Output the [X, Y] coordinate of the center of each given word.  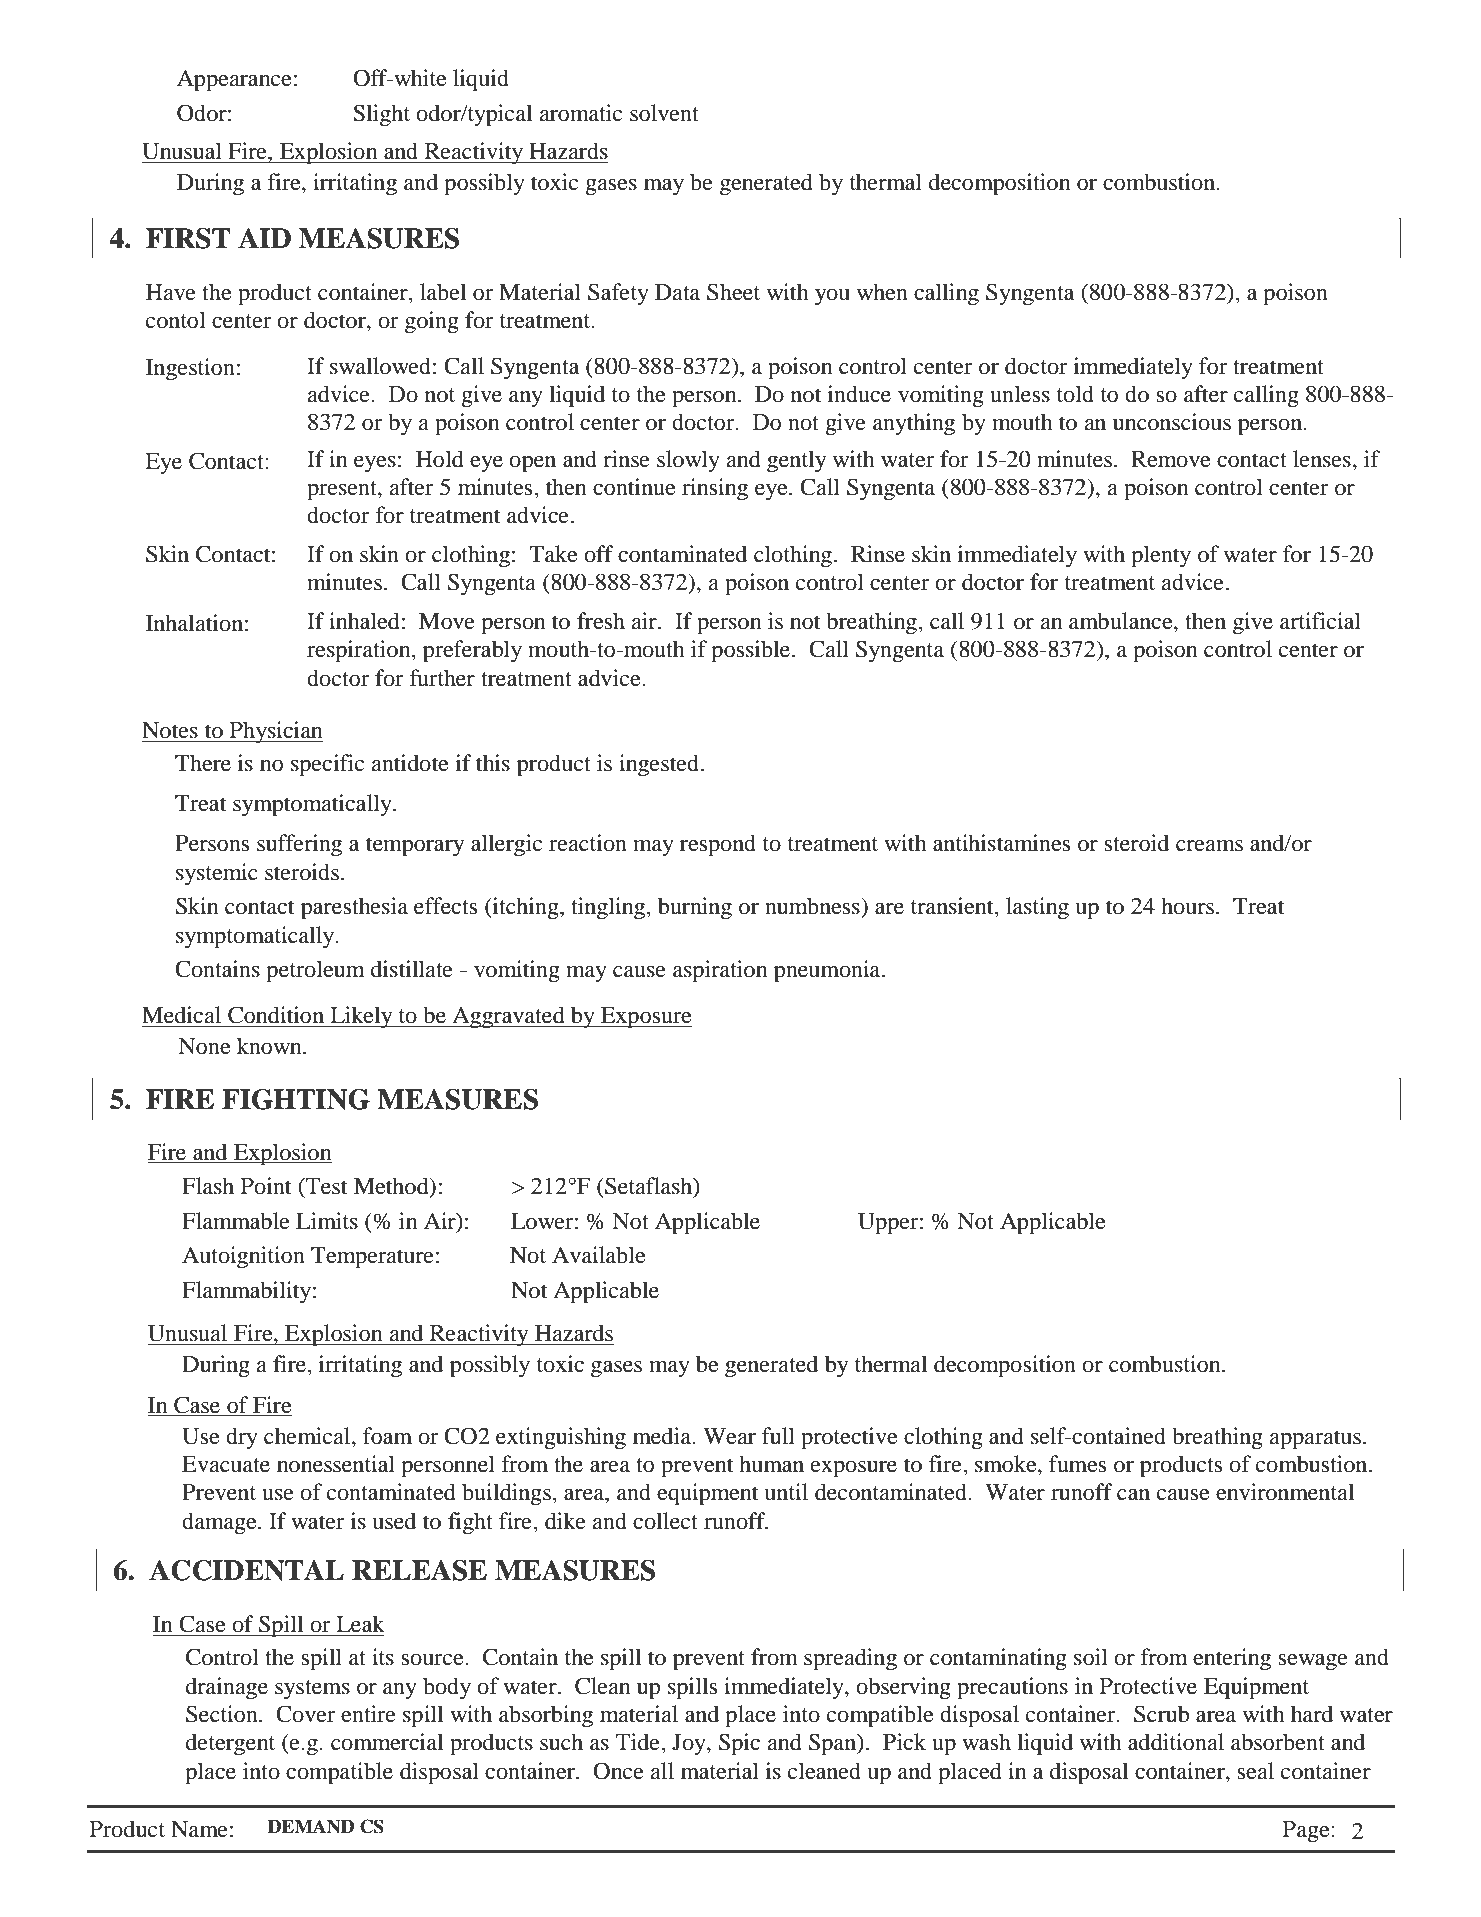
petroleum [315, 971]
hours [1187, 906]
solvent [664, 113]
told [1075, 394]
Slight [381, 115]
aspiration [720, 971]
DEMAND [311, 1826]
